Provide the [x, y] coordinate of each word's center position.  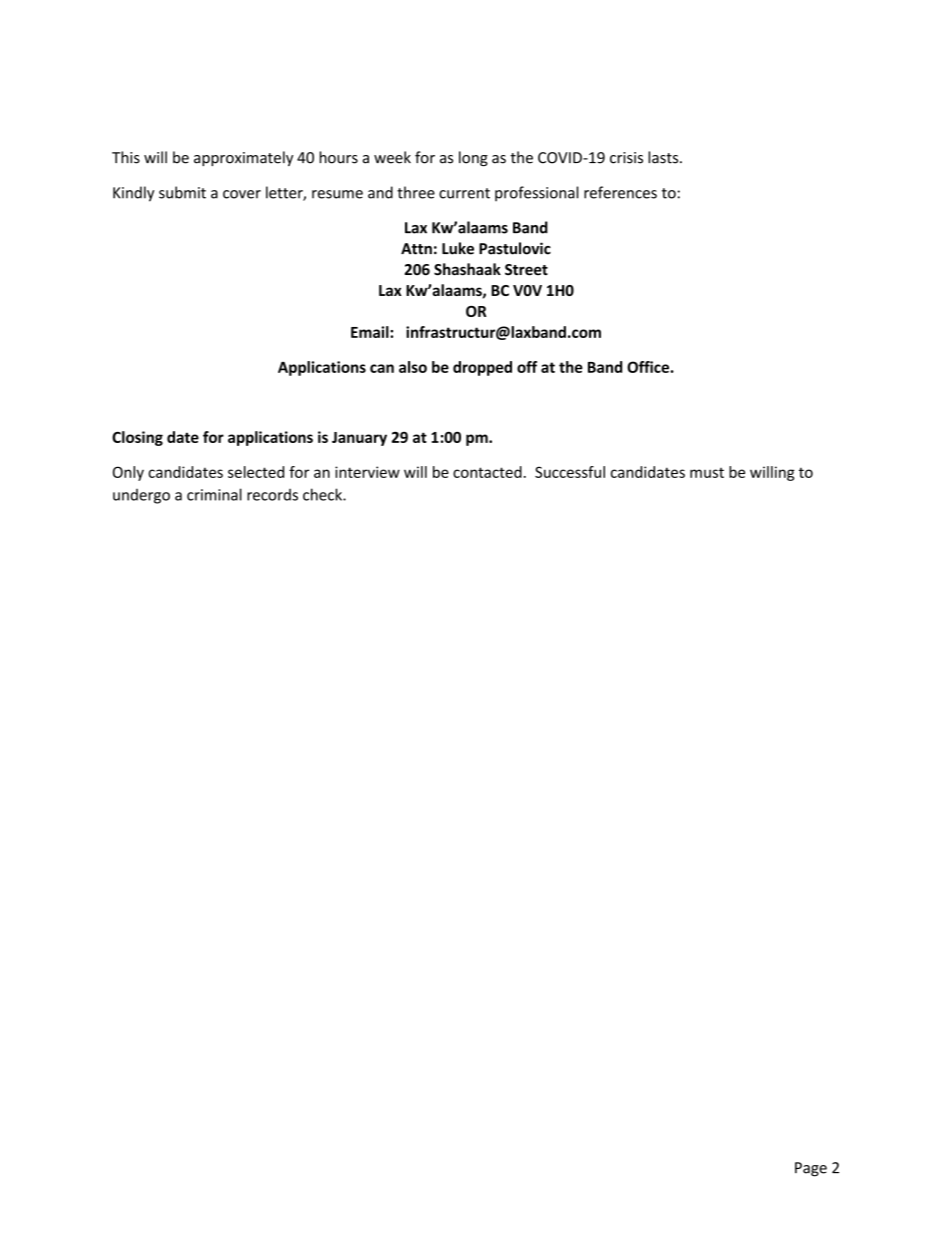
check [323, 494]
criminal [214, 494]
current [464, 193]
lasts [664, 157]
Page [811, 1169]
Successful [570, 472]
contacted [487, 472]
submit [182, 192]
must [707, 473]
